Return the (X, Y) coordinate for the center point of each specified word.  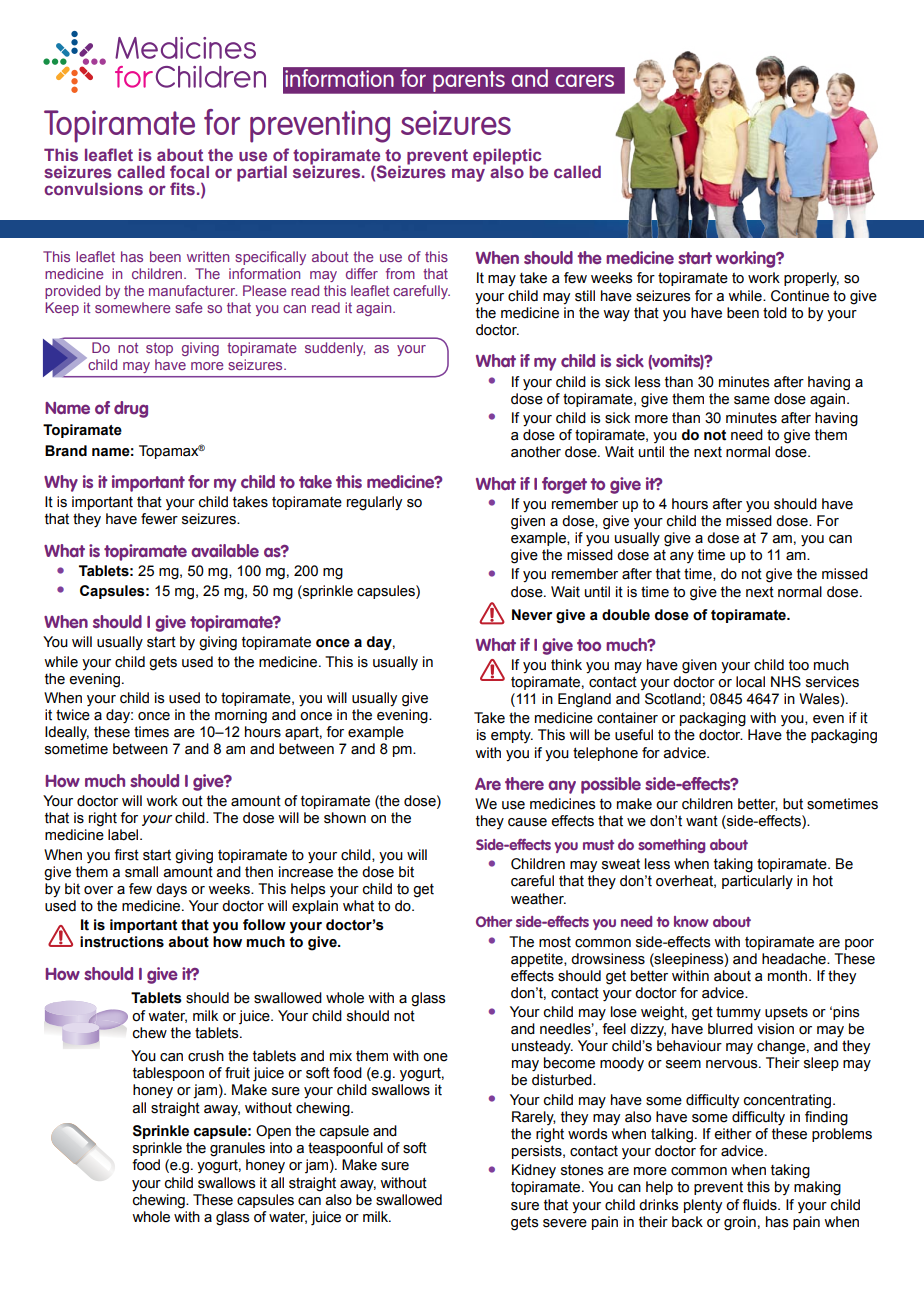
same (752, 400)
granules (237, 1149)
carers (585, 80)
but (793, 804)
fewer (159, 519)
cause (527, 822)
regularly (374, 503)
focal (189, 171)
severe (565, 1223)
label (124, 835)
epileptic (507, 157)
